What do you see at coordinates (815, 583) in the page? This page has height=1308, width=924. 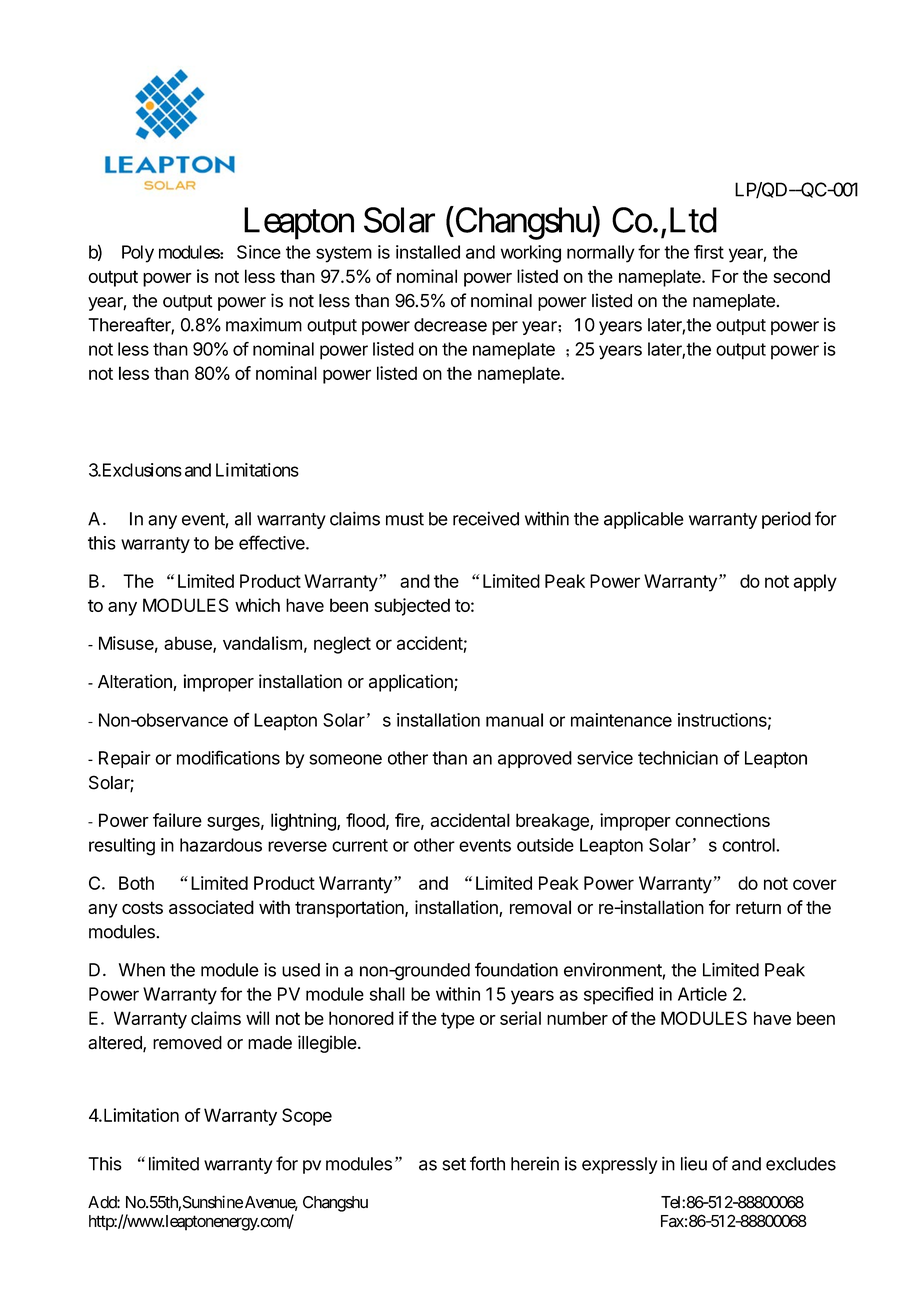 I see `apply` at bounding box center [815, 583].
